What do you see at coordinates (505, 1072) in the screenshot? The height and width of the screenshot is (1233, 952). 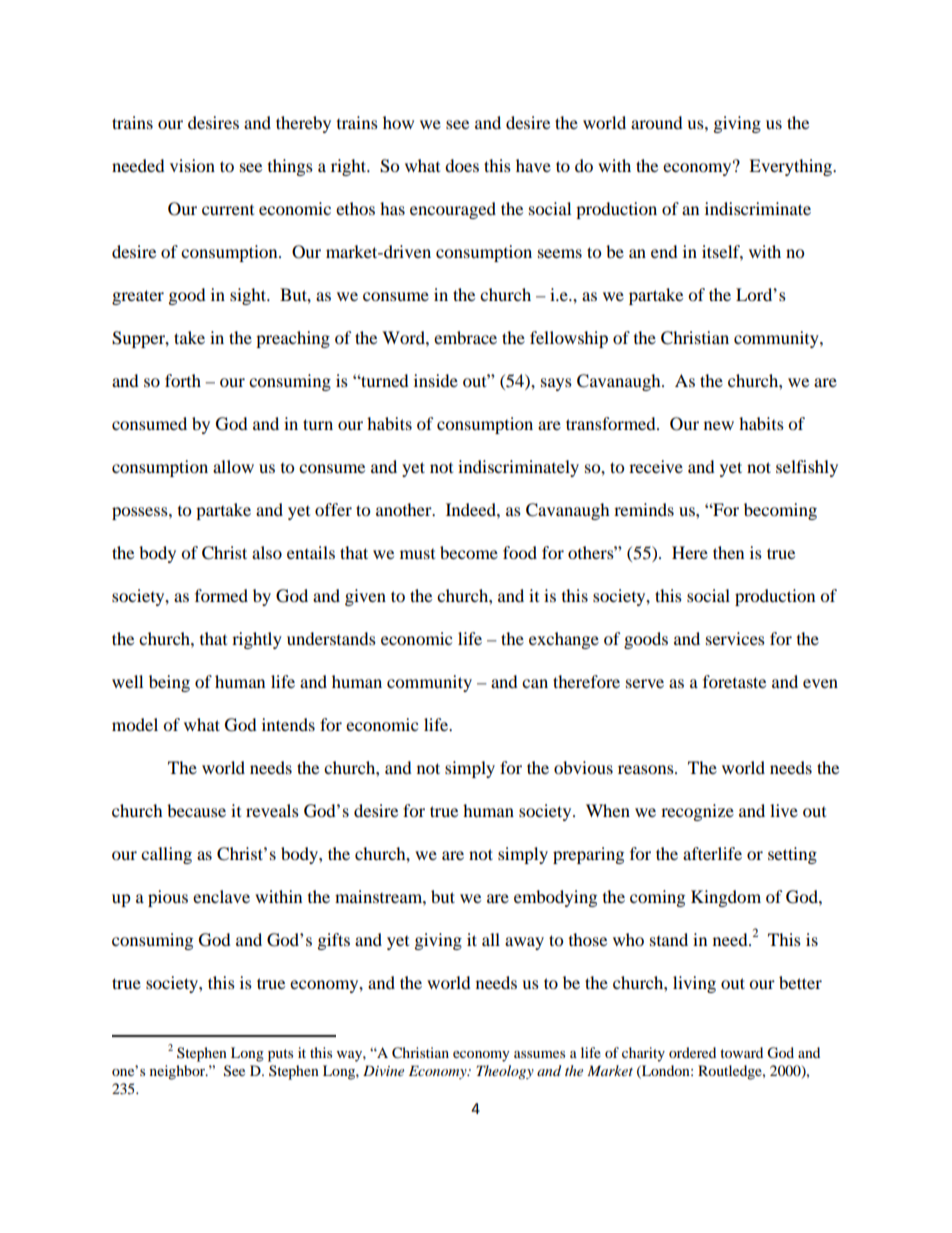 I see `Theology` at bounding box center [505, 1072].
